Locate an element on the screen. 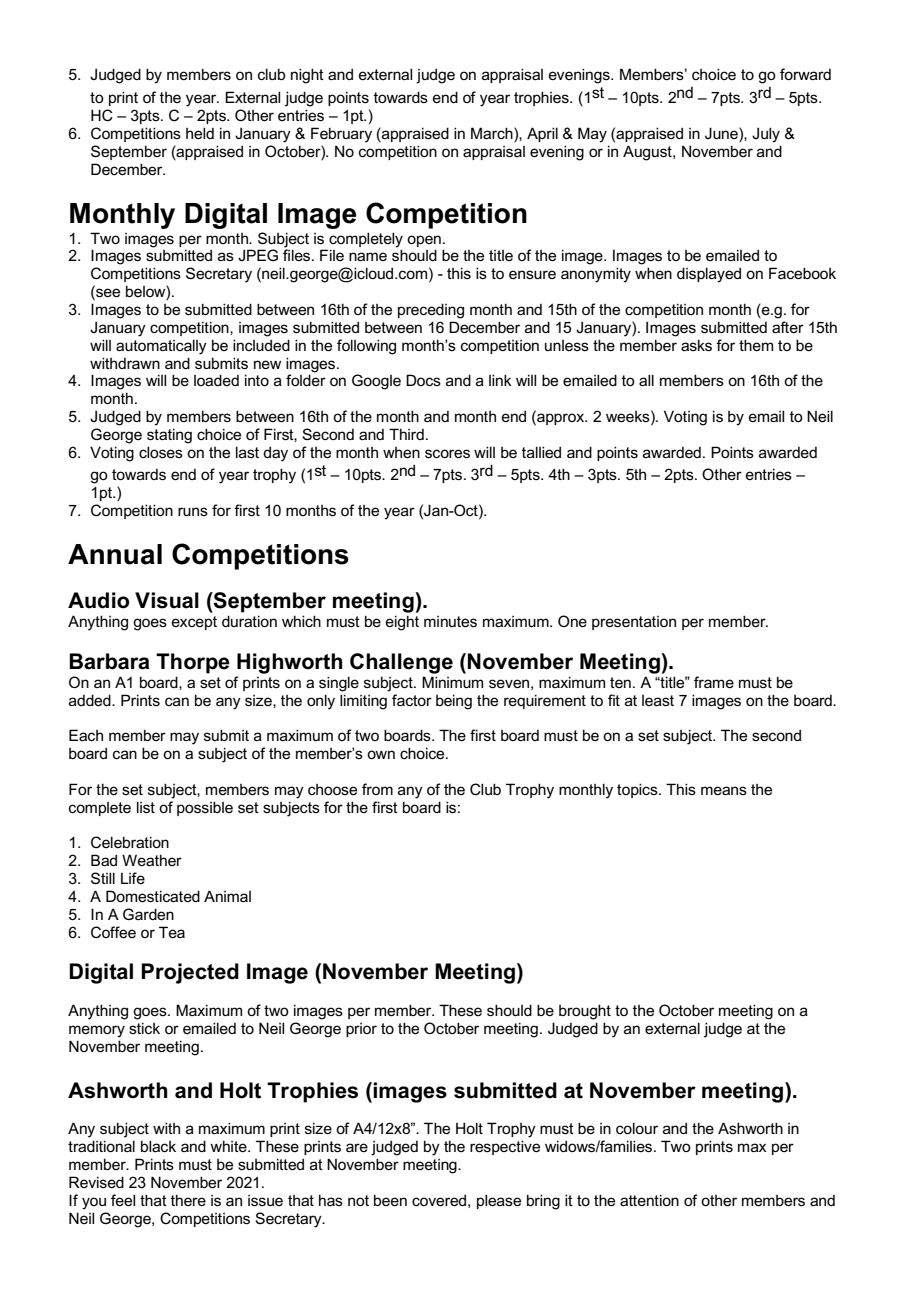 The width and height of the screenshot is (924, 1308). from is located at coordinates (377, 789).
